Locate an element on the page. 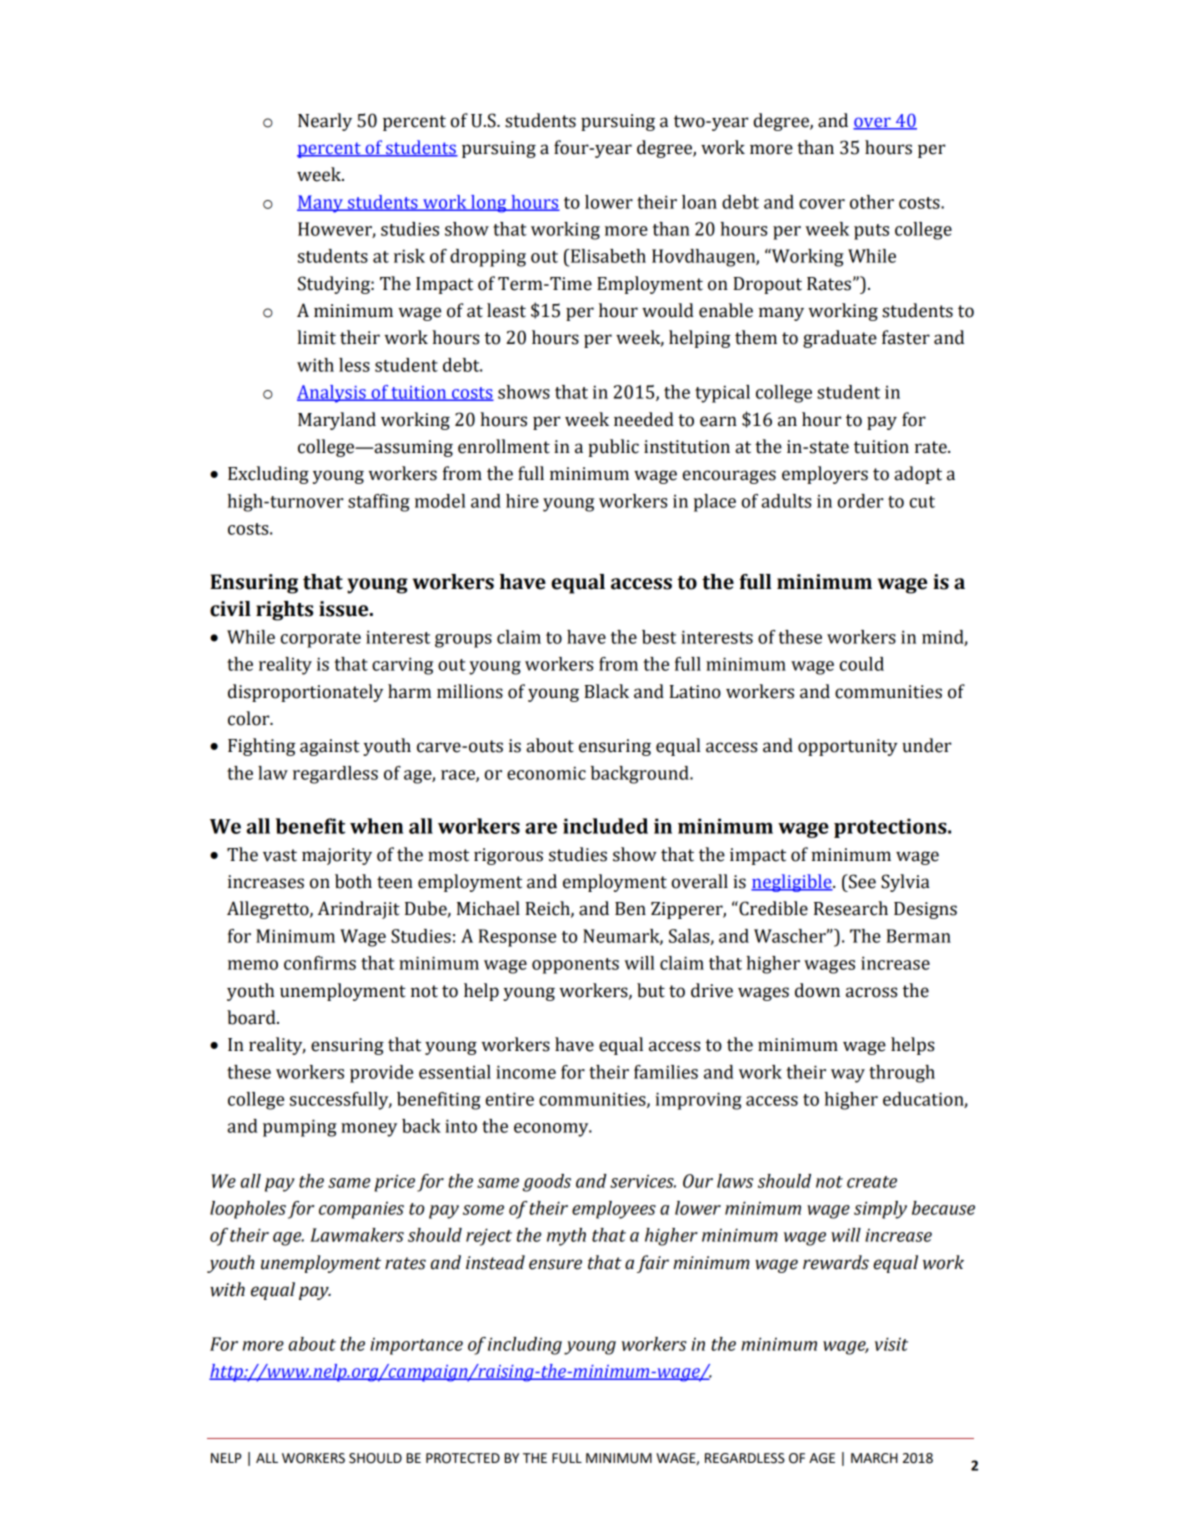 This image has width=1188, height=1538. Excluding is located at coordinates (268, 475).
